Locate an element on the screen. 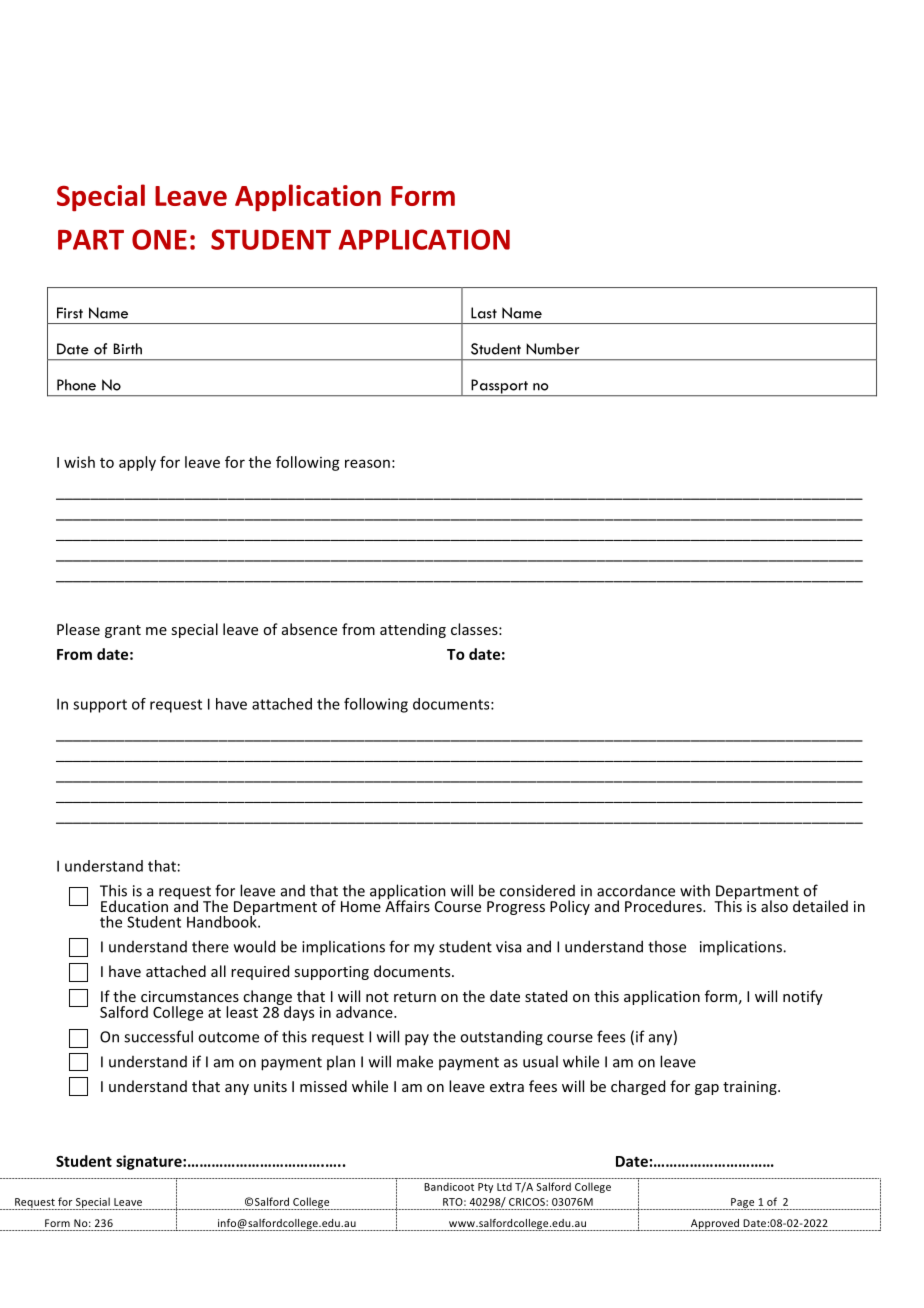 The width and height of the screenshot is (924, 1308). Page is located at coordinates (743, 1204).
